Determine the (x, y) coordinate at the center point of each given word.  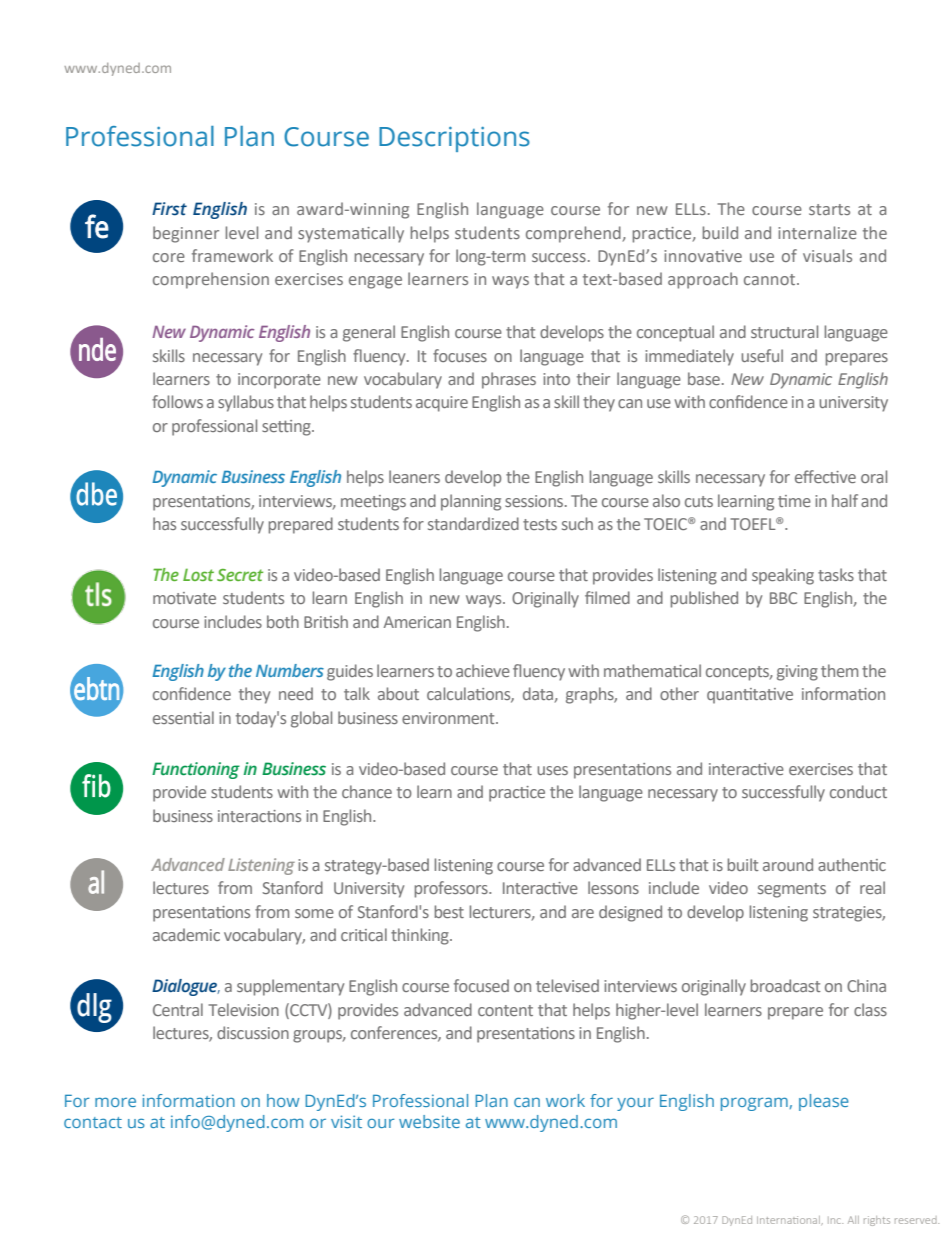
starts (829, 209)
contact (93, 1122)
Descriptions (454, 139)
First (169, 209)
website (429, 1121)
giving (797, 673)
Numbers (290, 670)
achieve (483, 670)
